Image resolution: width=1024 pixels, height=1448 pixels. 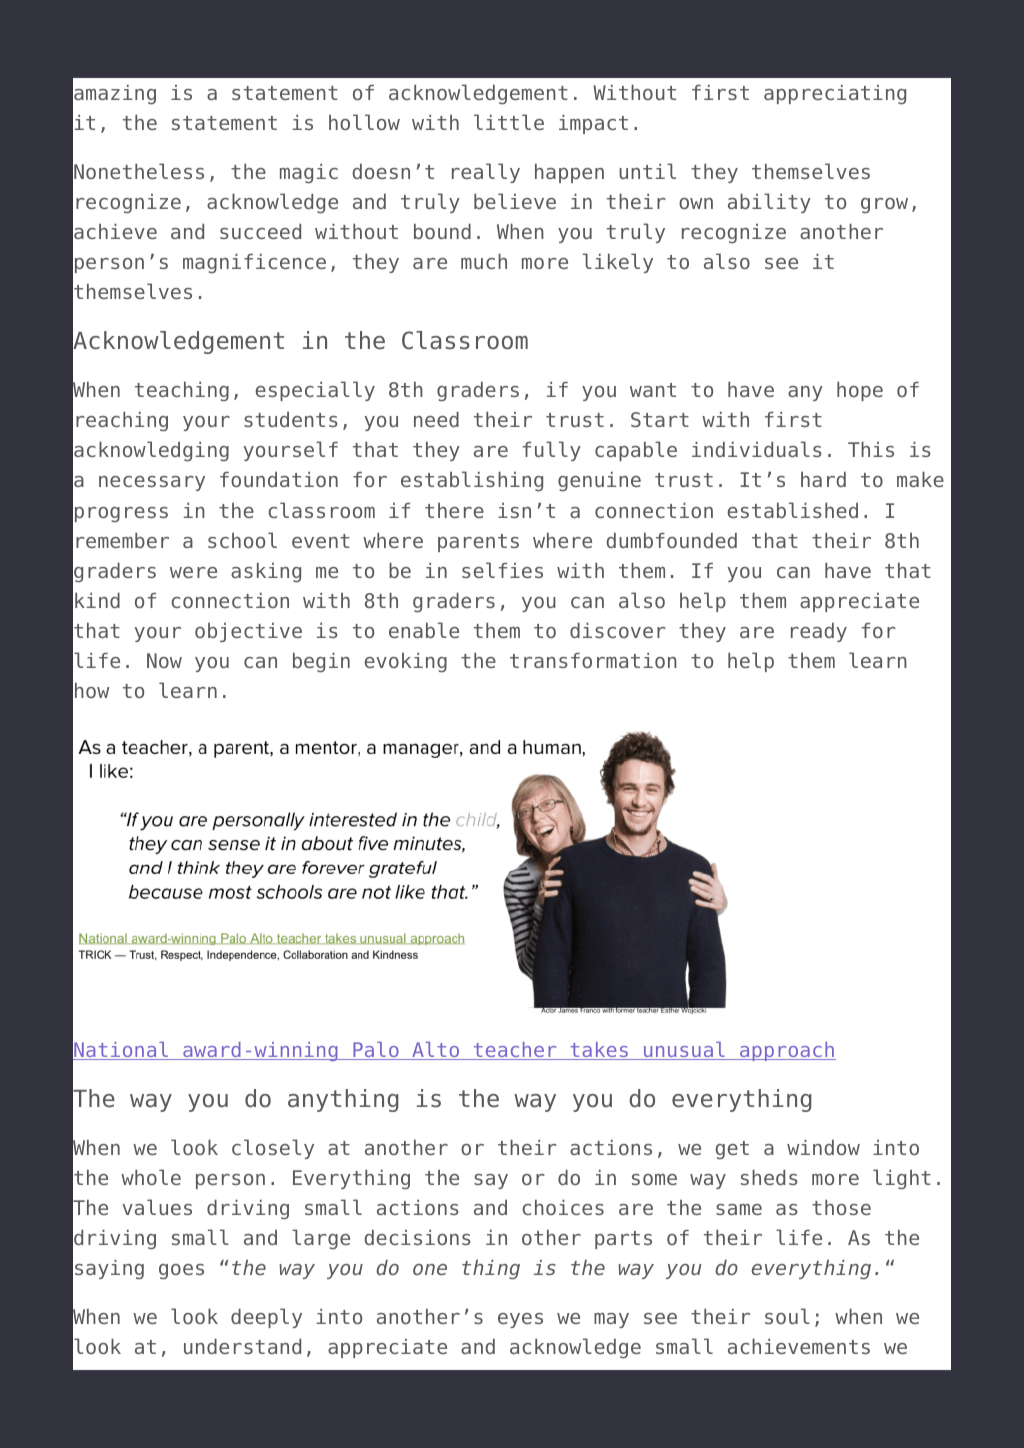 I want to click on approach, so click(x=787, y=1051).
